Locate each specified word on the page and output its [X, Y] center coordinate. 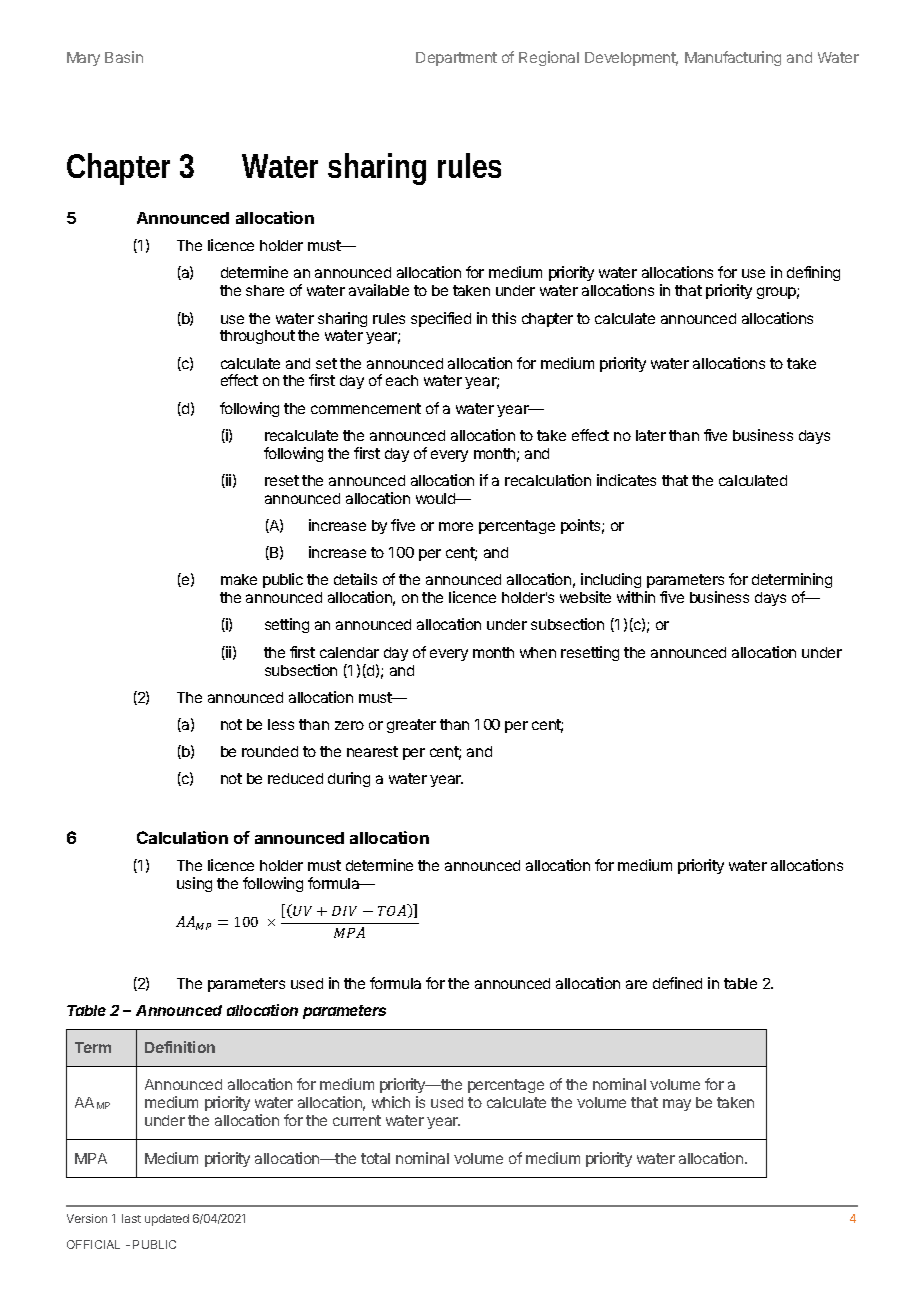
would [436, 498]
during [349, 779]
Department [456, 59]
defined [677, 983]
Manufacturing [733, 58]
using [194, 884]
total [375, 1158]
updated [167, 1220]
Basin [124, 57]
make [239, 579]
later [651, 435]
